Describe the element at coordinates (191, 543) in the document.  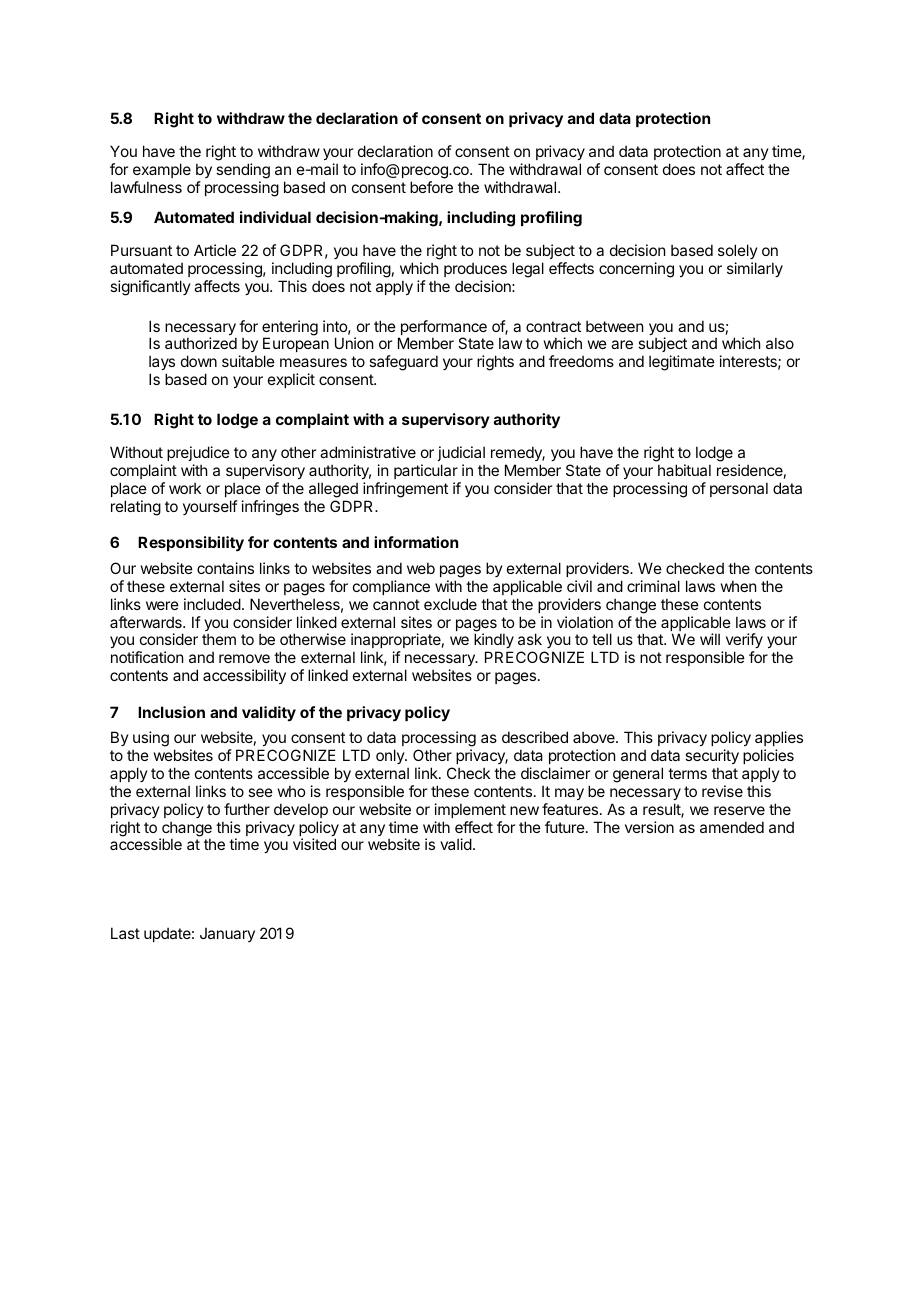
I see `Responsibility` at that location.
